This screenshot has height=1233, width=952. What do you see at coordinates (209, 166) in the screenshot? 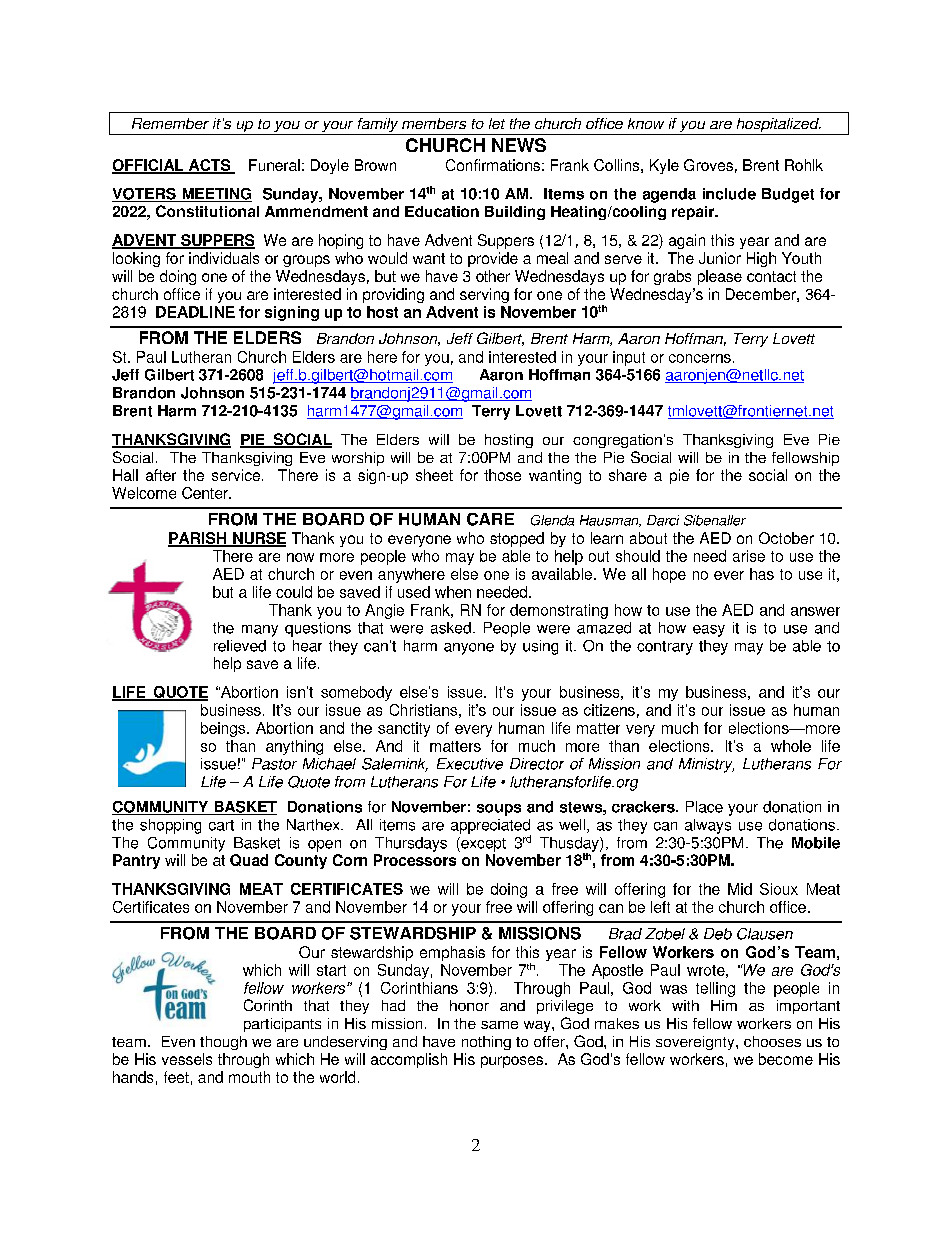
I see `ACTS` at bounding box center [209, 166].
